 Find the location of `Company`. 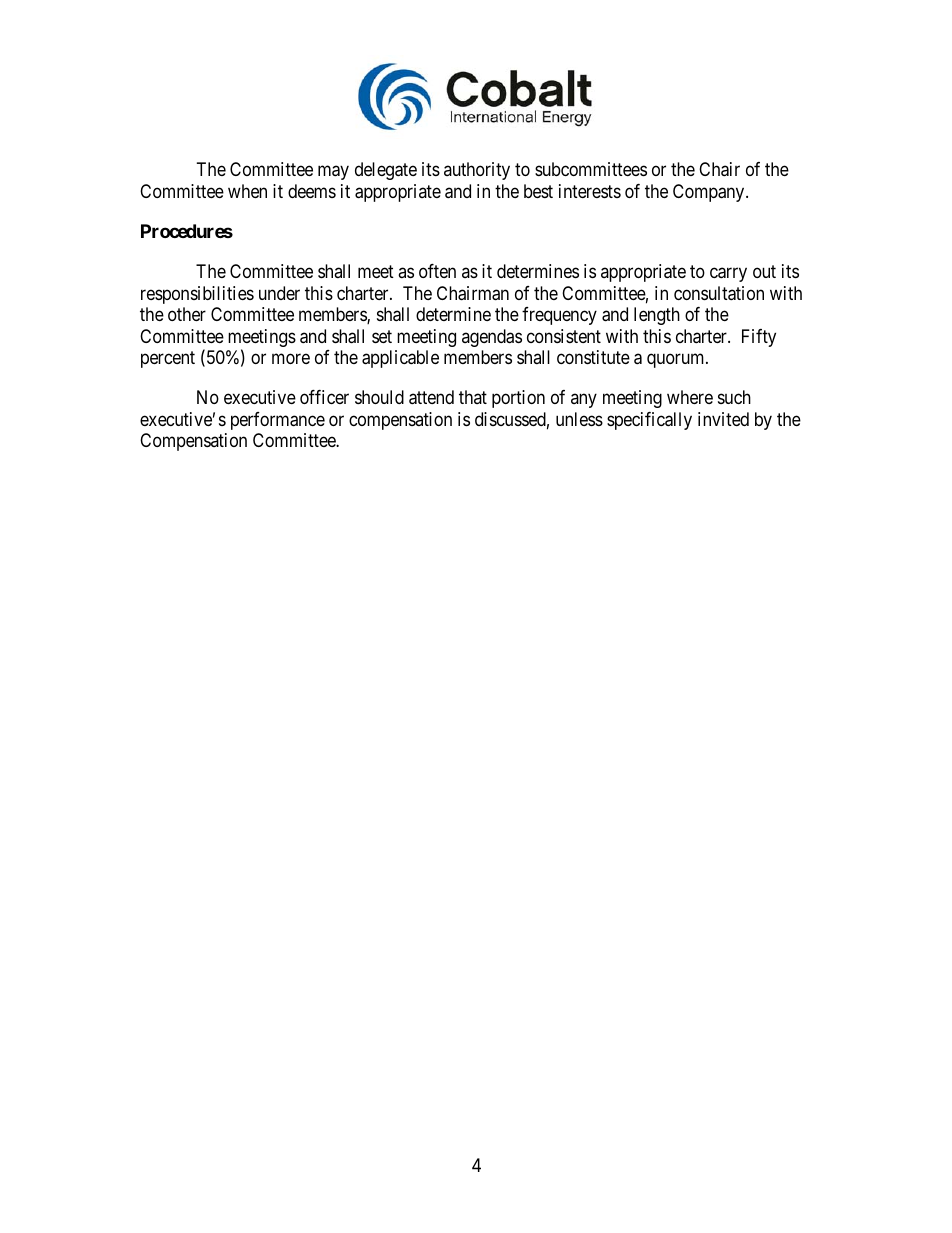

Company is located at coordinates (710, 193).
